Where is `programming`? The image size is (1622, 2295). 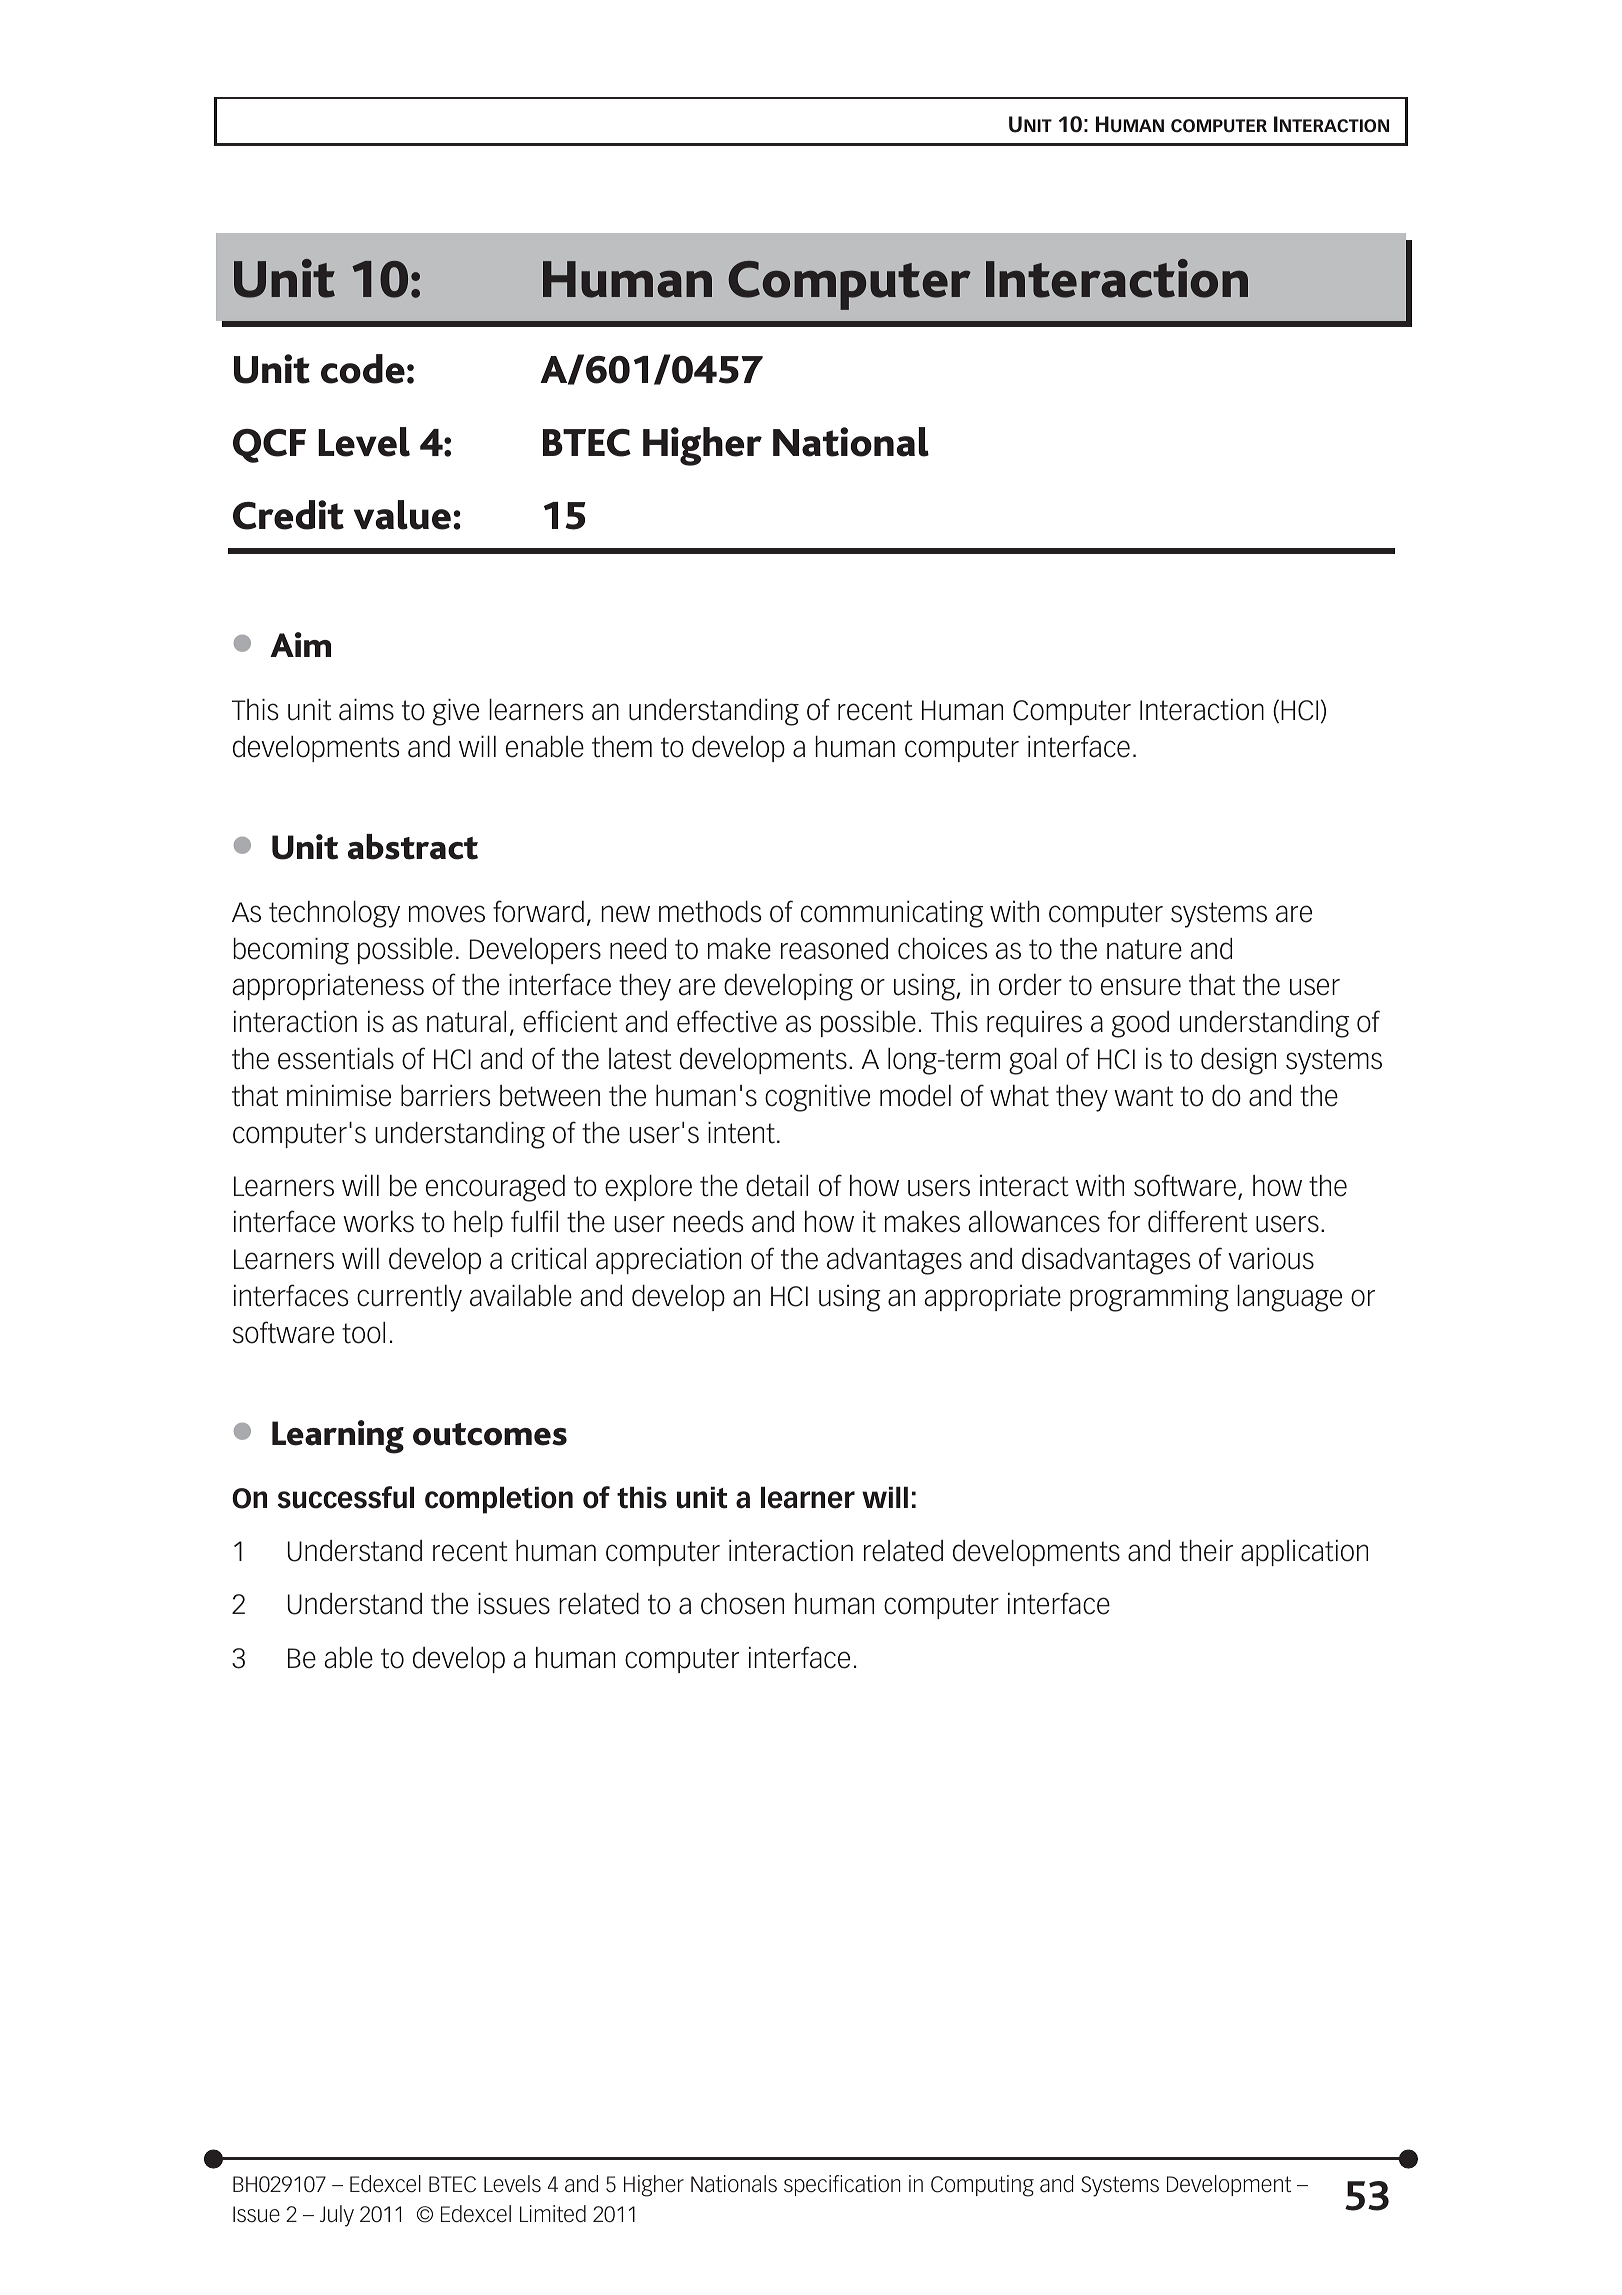 programming is located at coordinates (1149, 1298).
